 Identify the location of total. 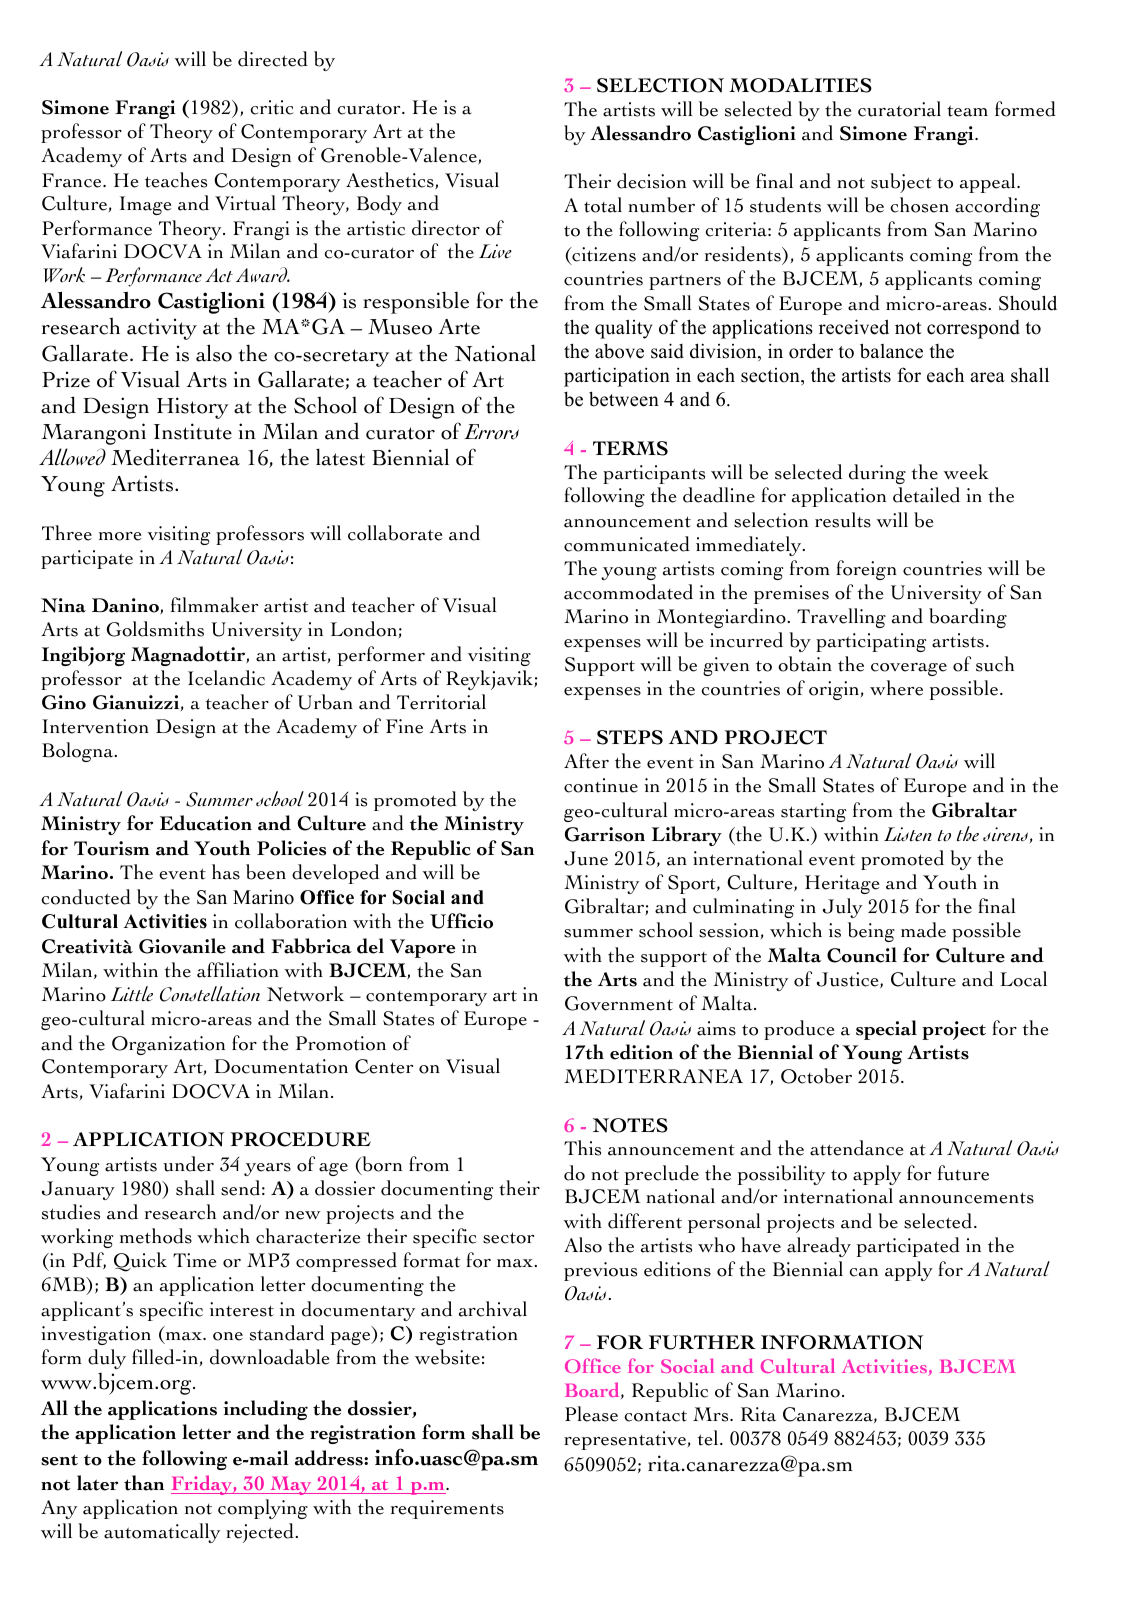
(603, 205).
